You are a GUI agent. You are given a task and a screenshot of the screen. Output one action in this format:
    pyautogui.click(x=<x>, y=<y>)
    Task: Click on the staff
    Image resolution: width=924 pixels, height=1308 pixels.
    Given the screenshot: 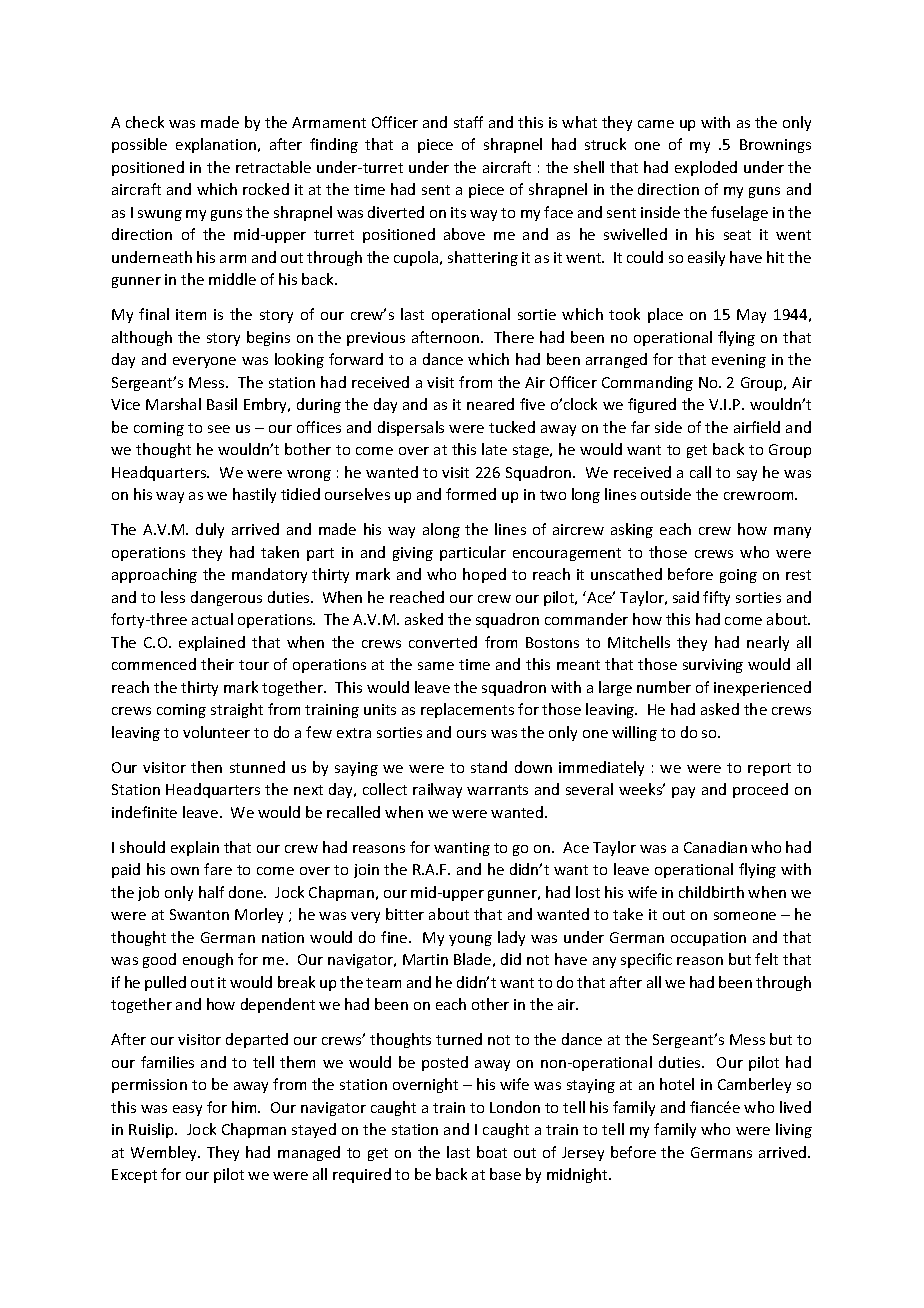 What is the action you would take?
    pyautogui.click(x=468, y=122)
